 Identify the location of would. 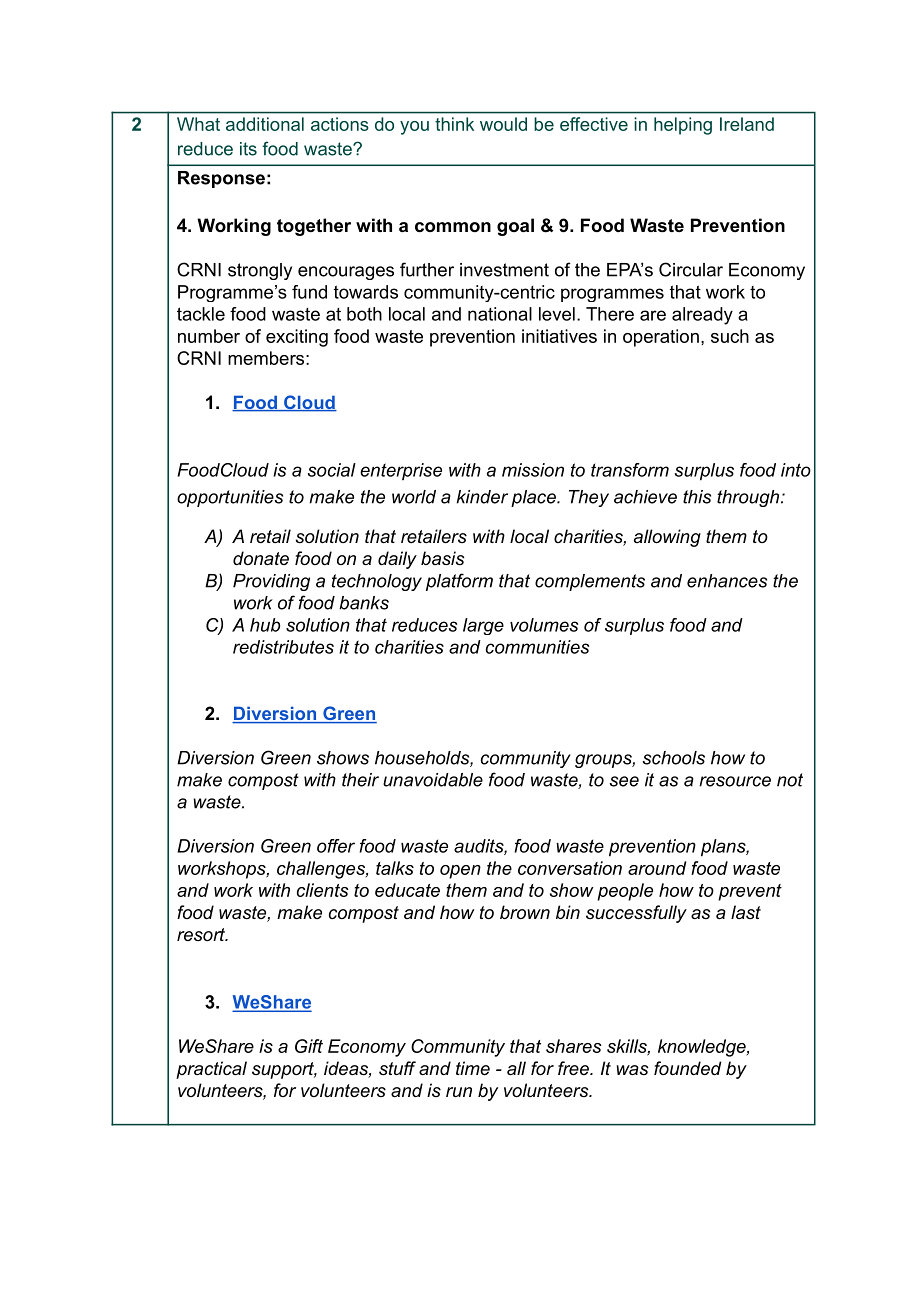
(503, 124).
